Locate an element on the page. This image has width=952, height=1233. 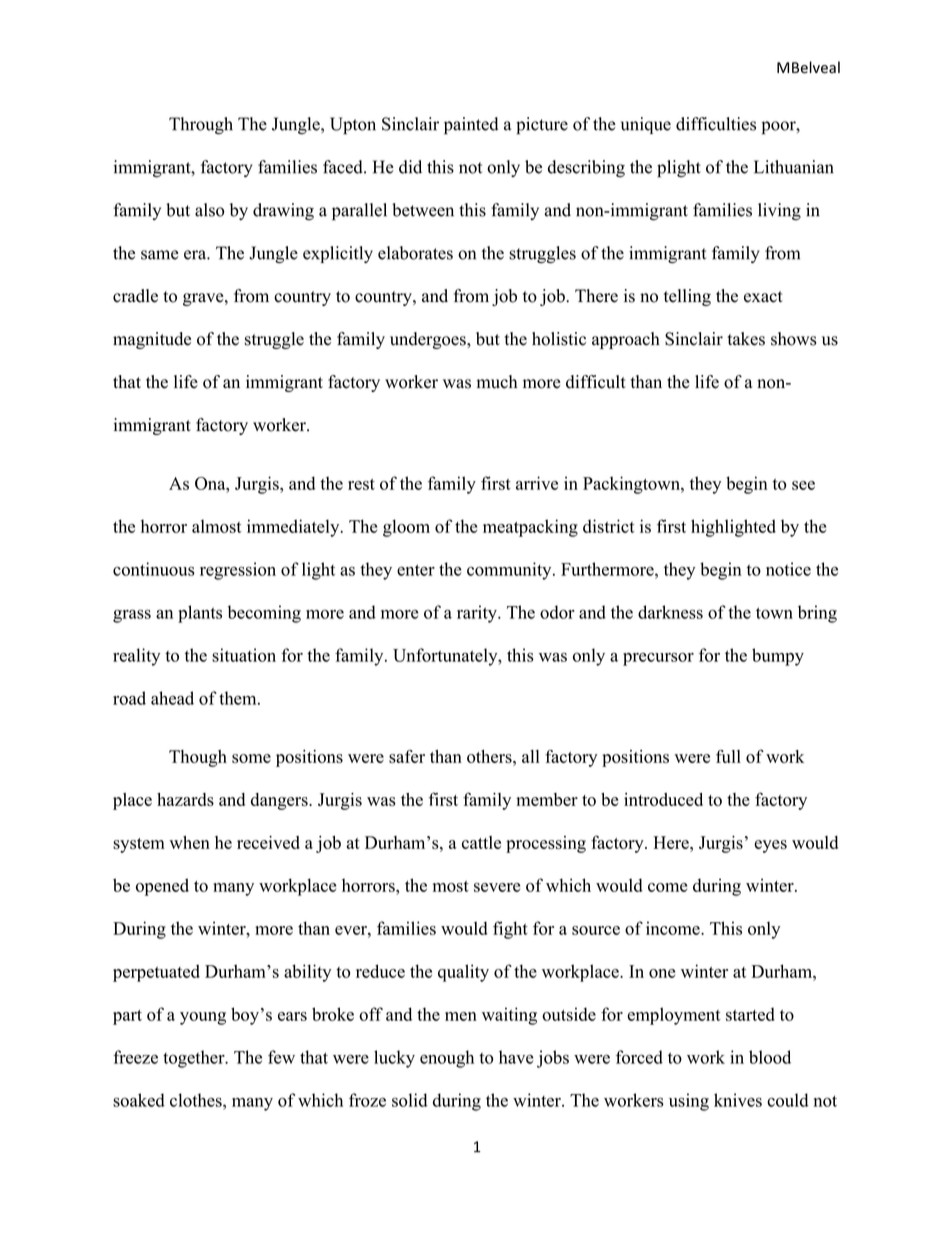
painted is located at coordinates (471, 126).
